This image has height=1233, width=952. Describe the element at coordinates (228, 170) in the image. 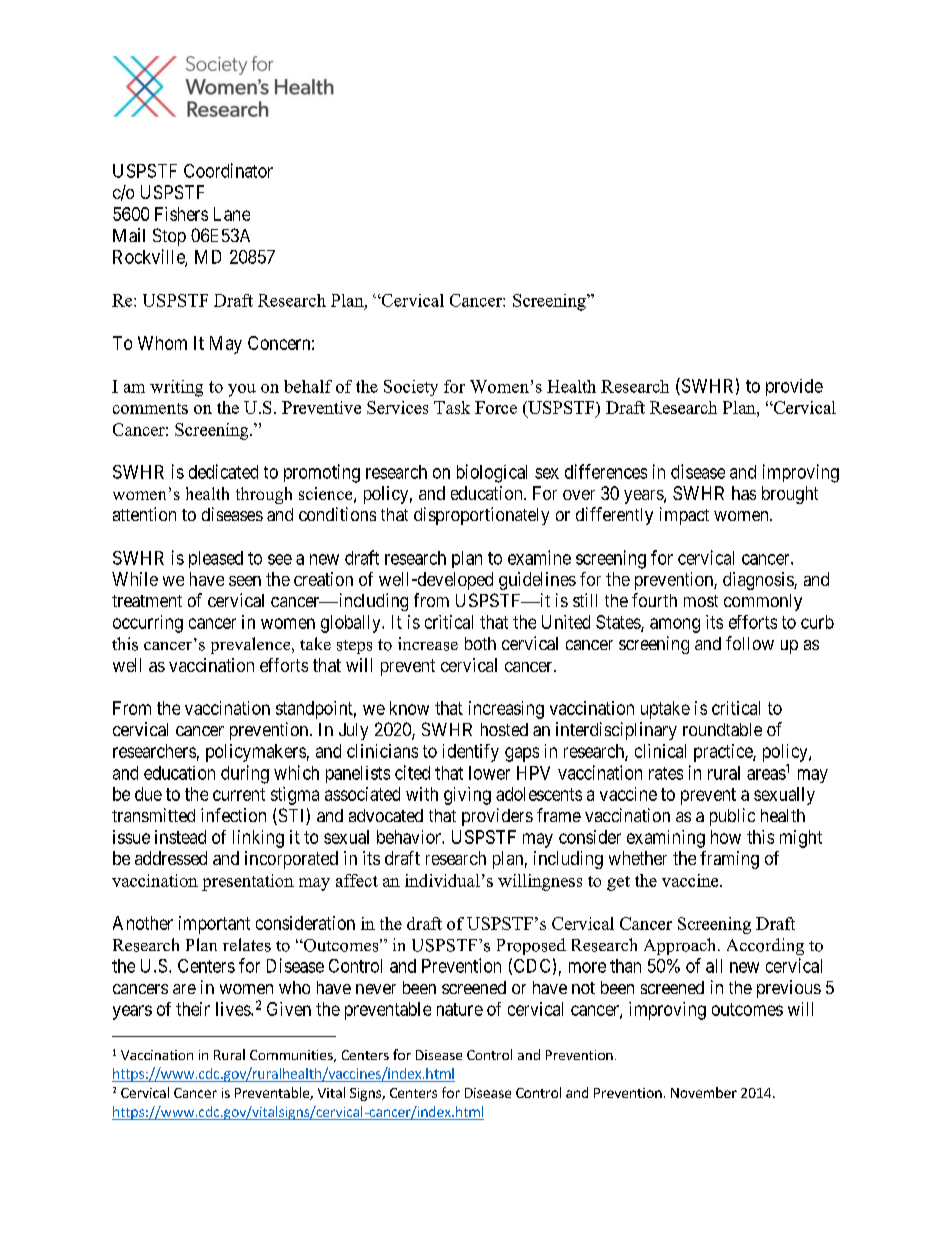

I see `Coordinator` at that location.
